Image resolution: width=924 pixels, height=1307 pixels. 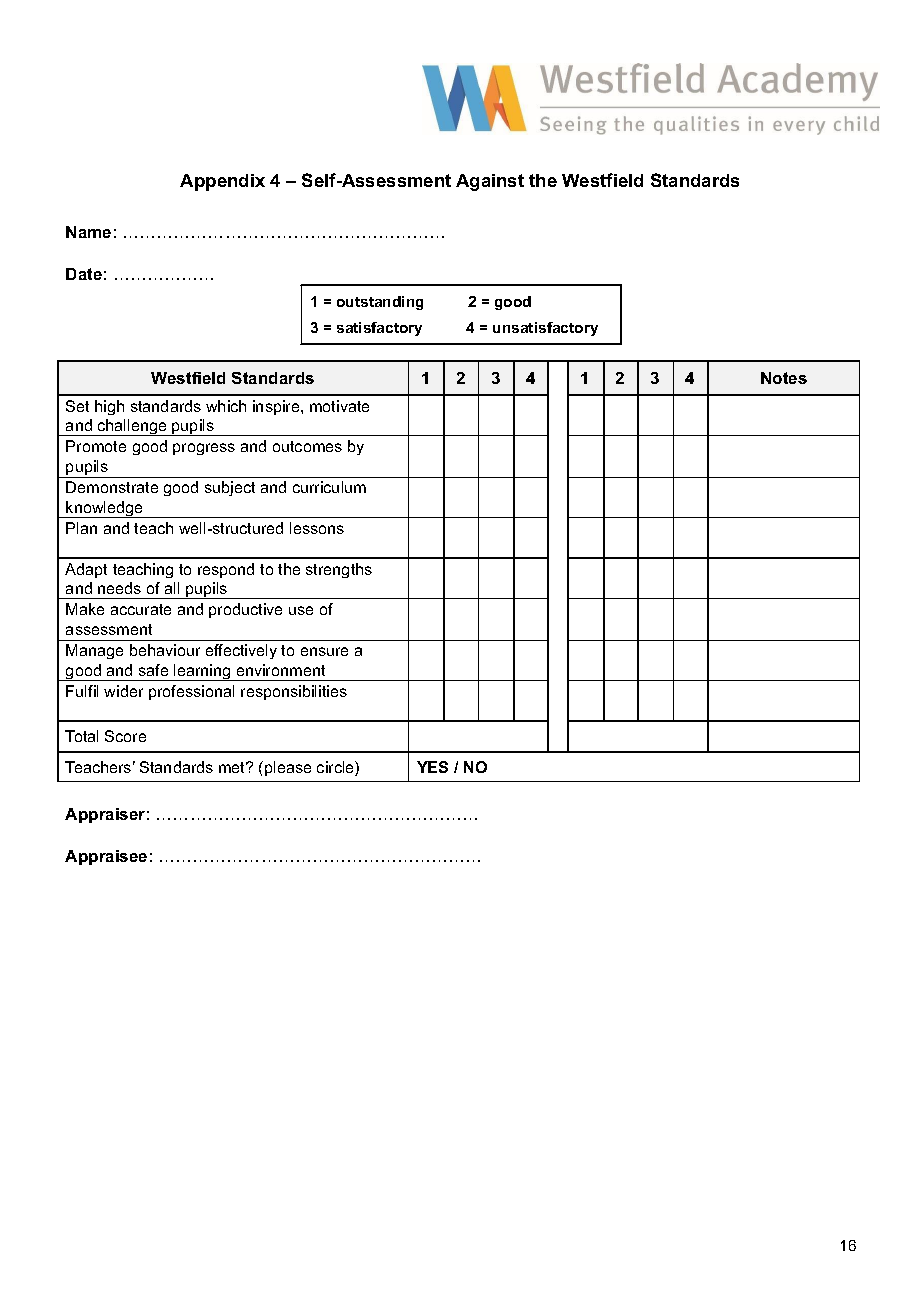 What do you see at coordinates (222, 182) in the screenshot?
I see `Appendix` at bounding box center [222, 182].
